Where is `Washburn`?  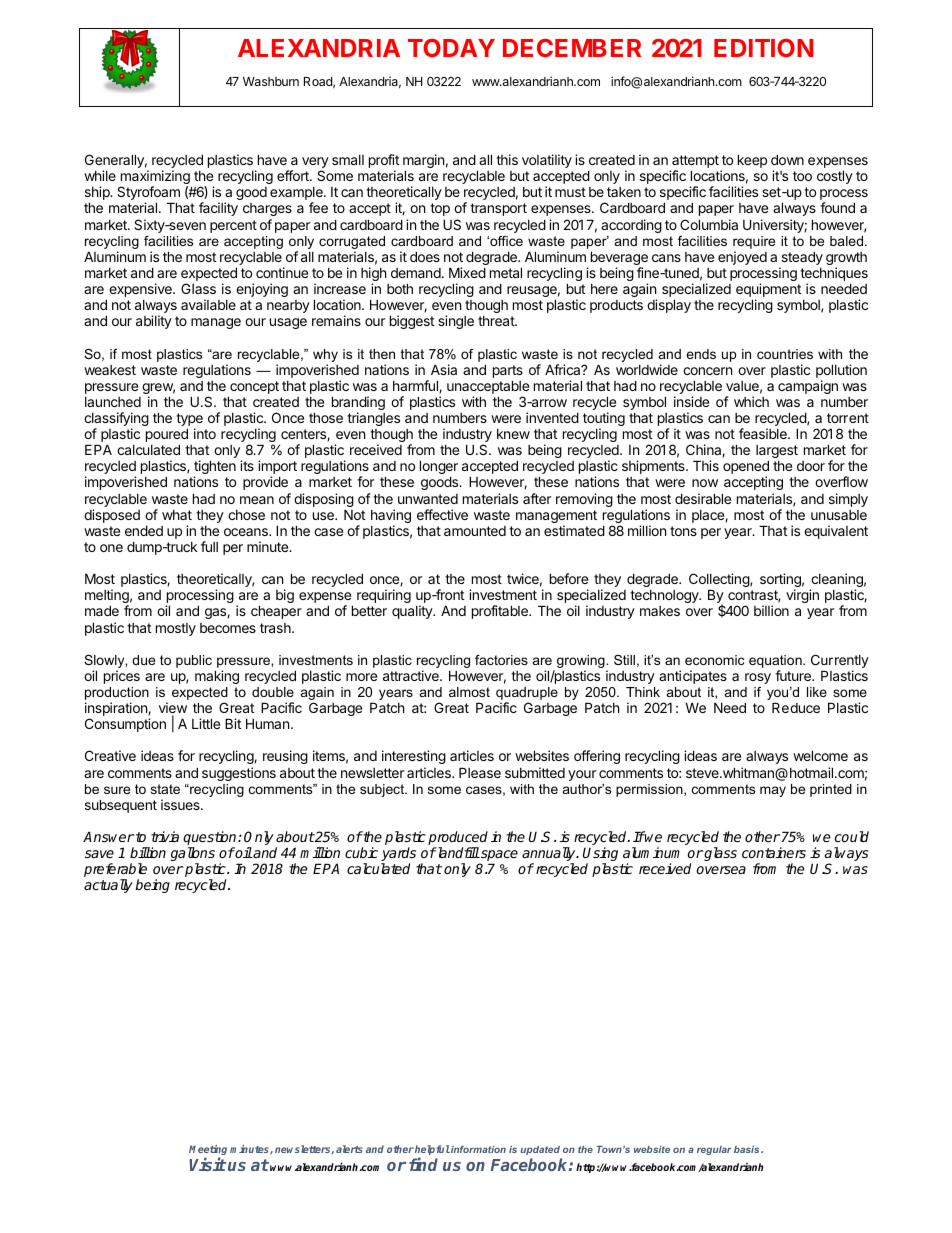 Washburn is located at coordinates (271, 81).
